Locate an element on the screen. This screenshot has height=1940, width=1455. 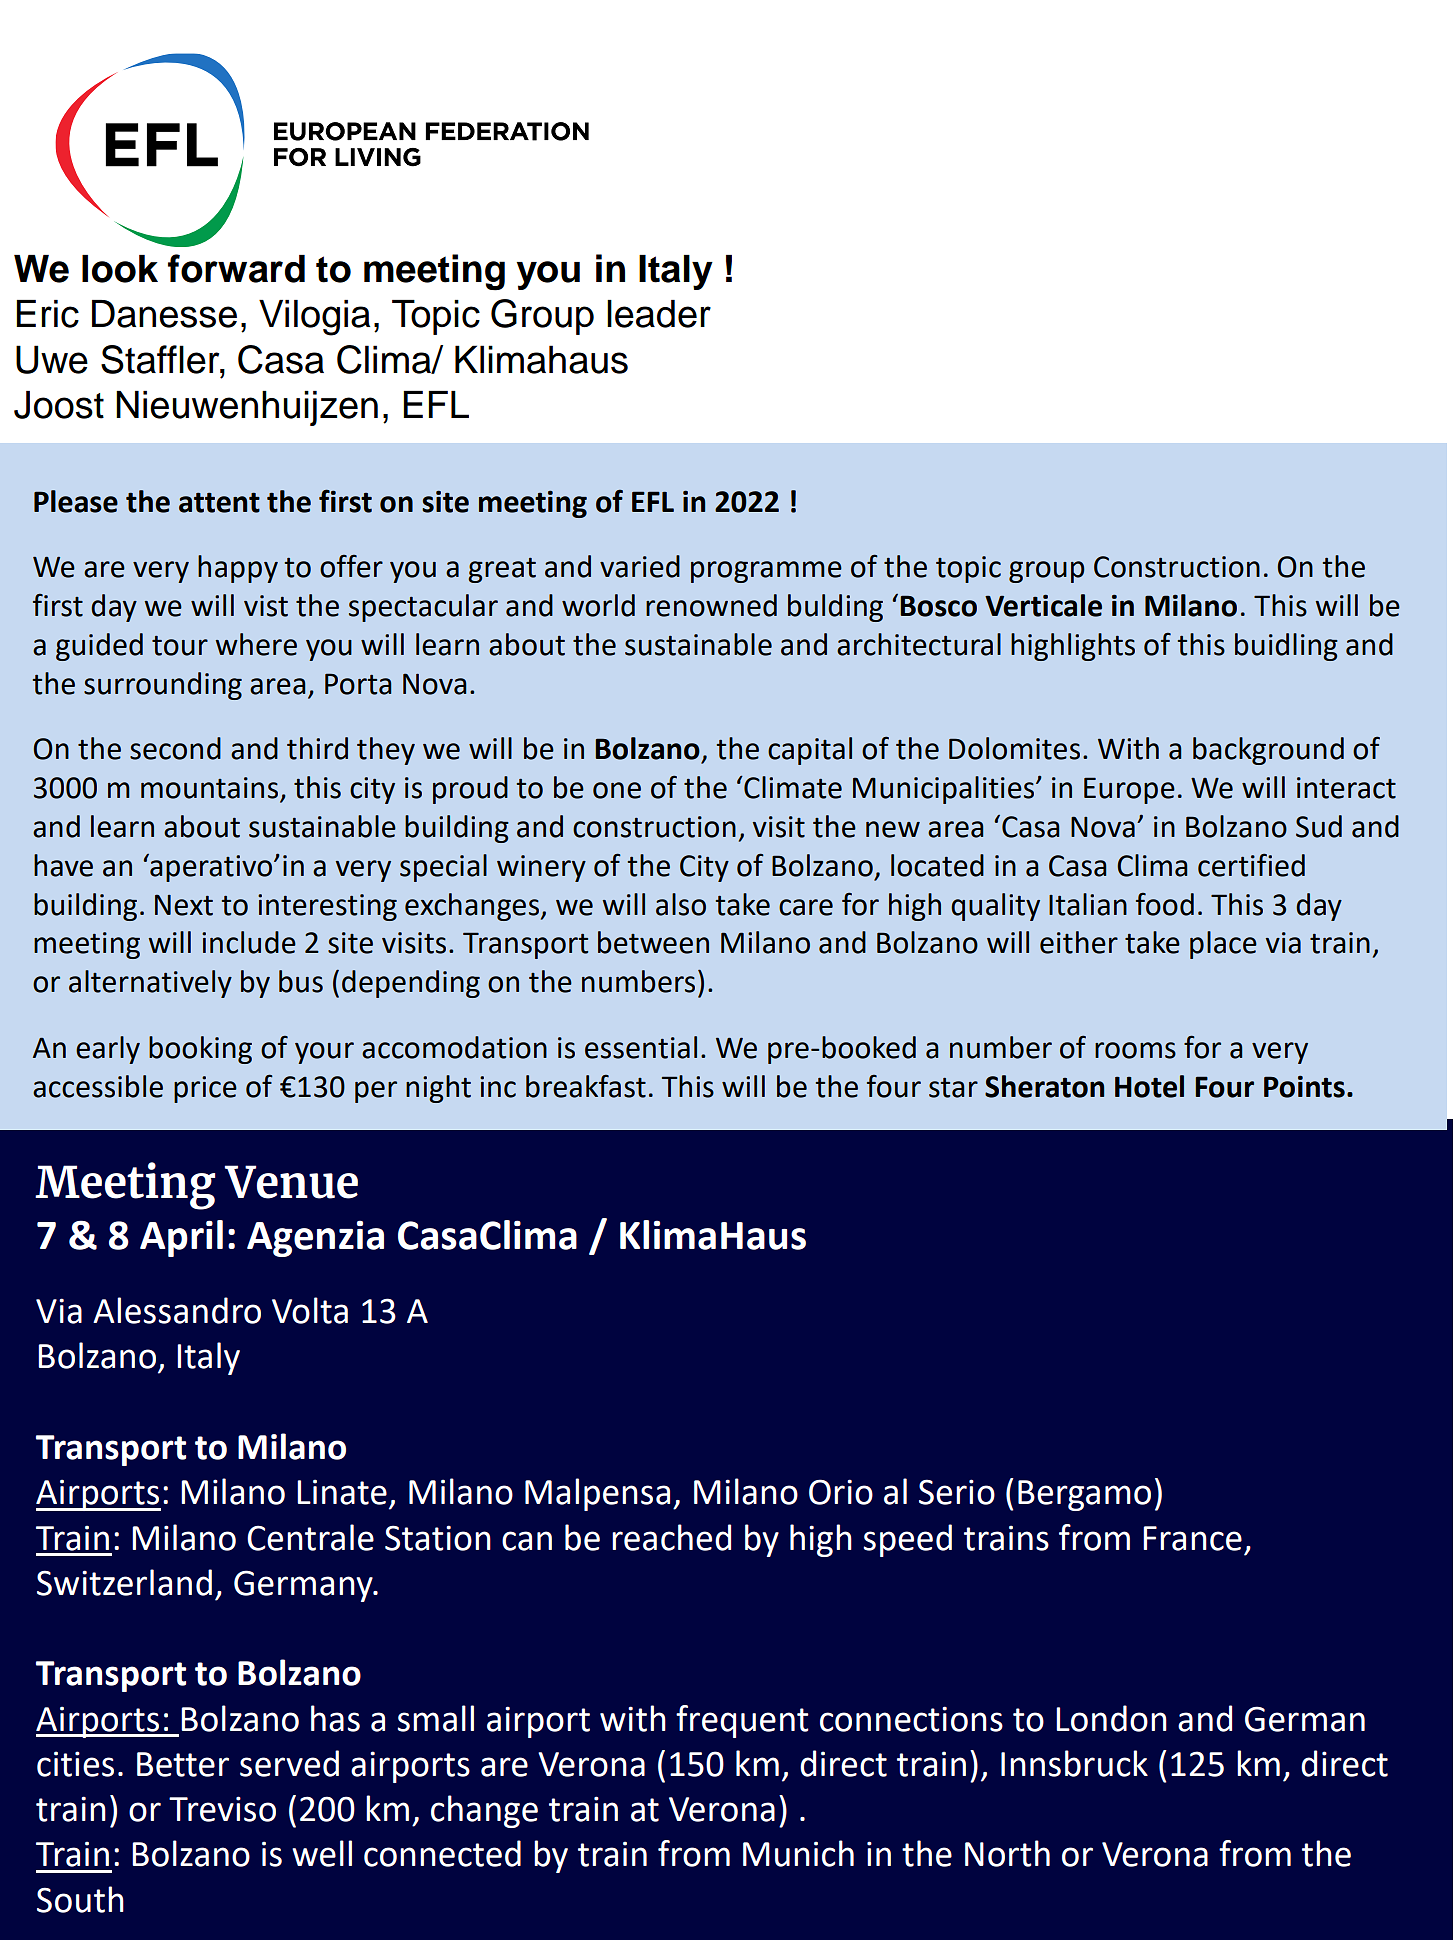
France is located at coordinates (1192, 1538).
